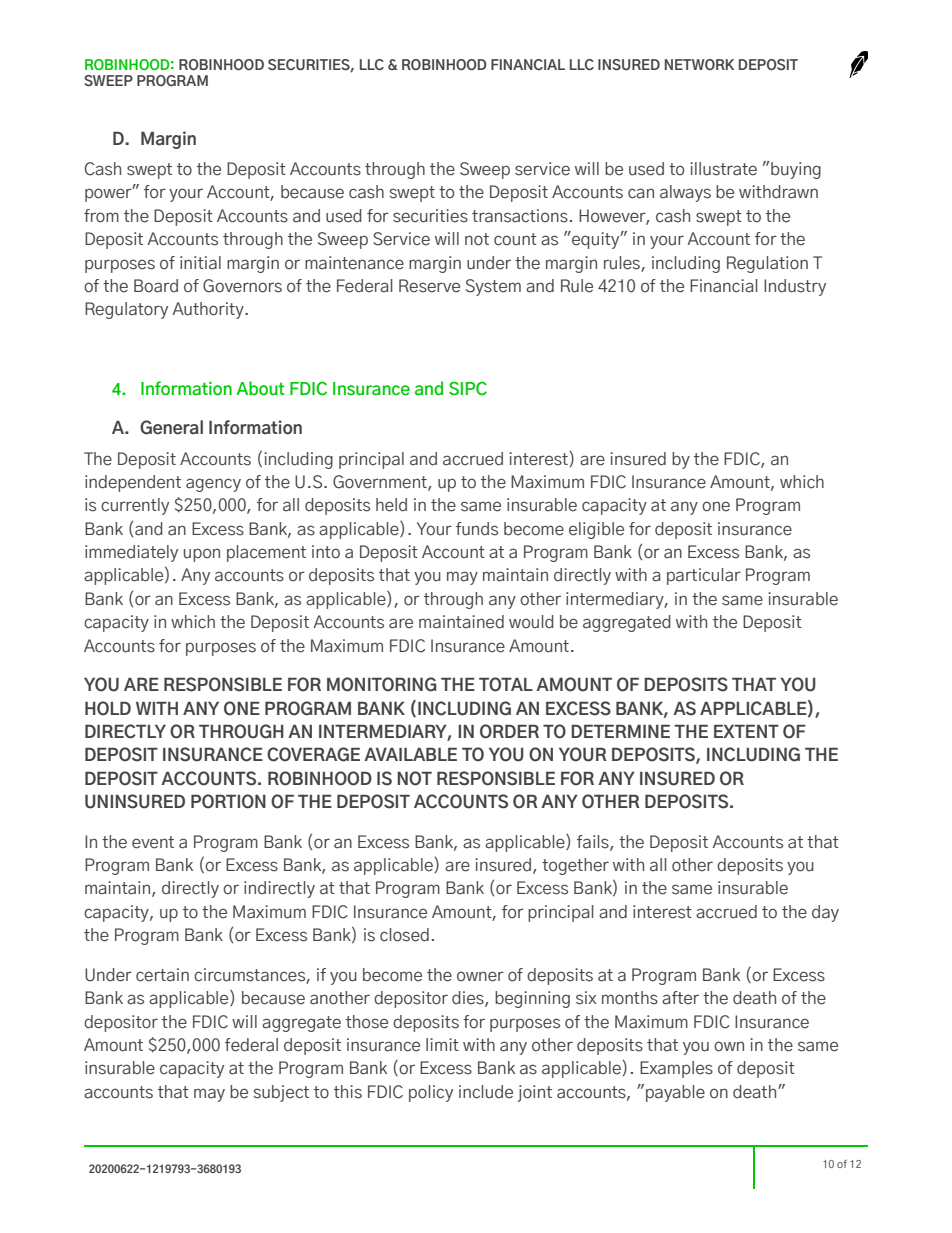 Image resolution: width=952 pixels, height=1233 pixels. What do you see at coordinates (795, 287) in the screenshot?
I see `Industry` at bounding box center [795, 287].
